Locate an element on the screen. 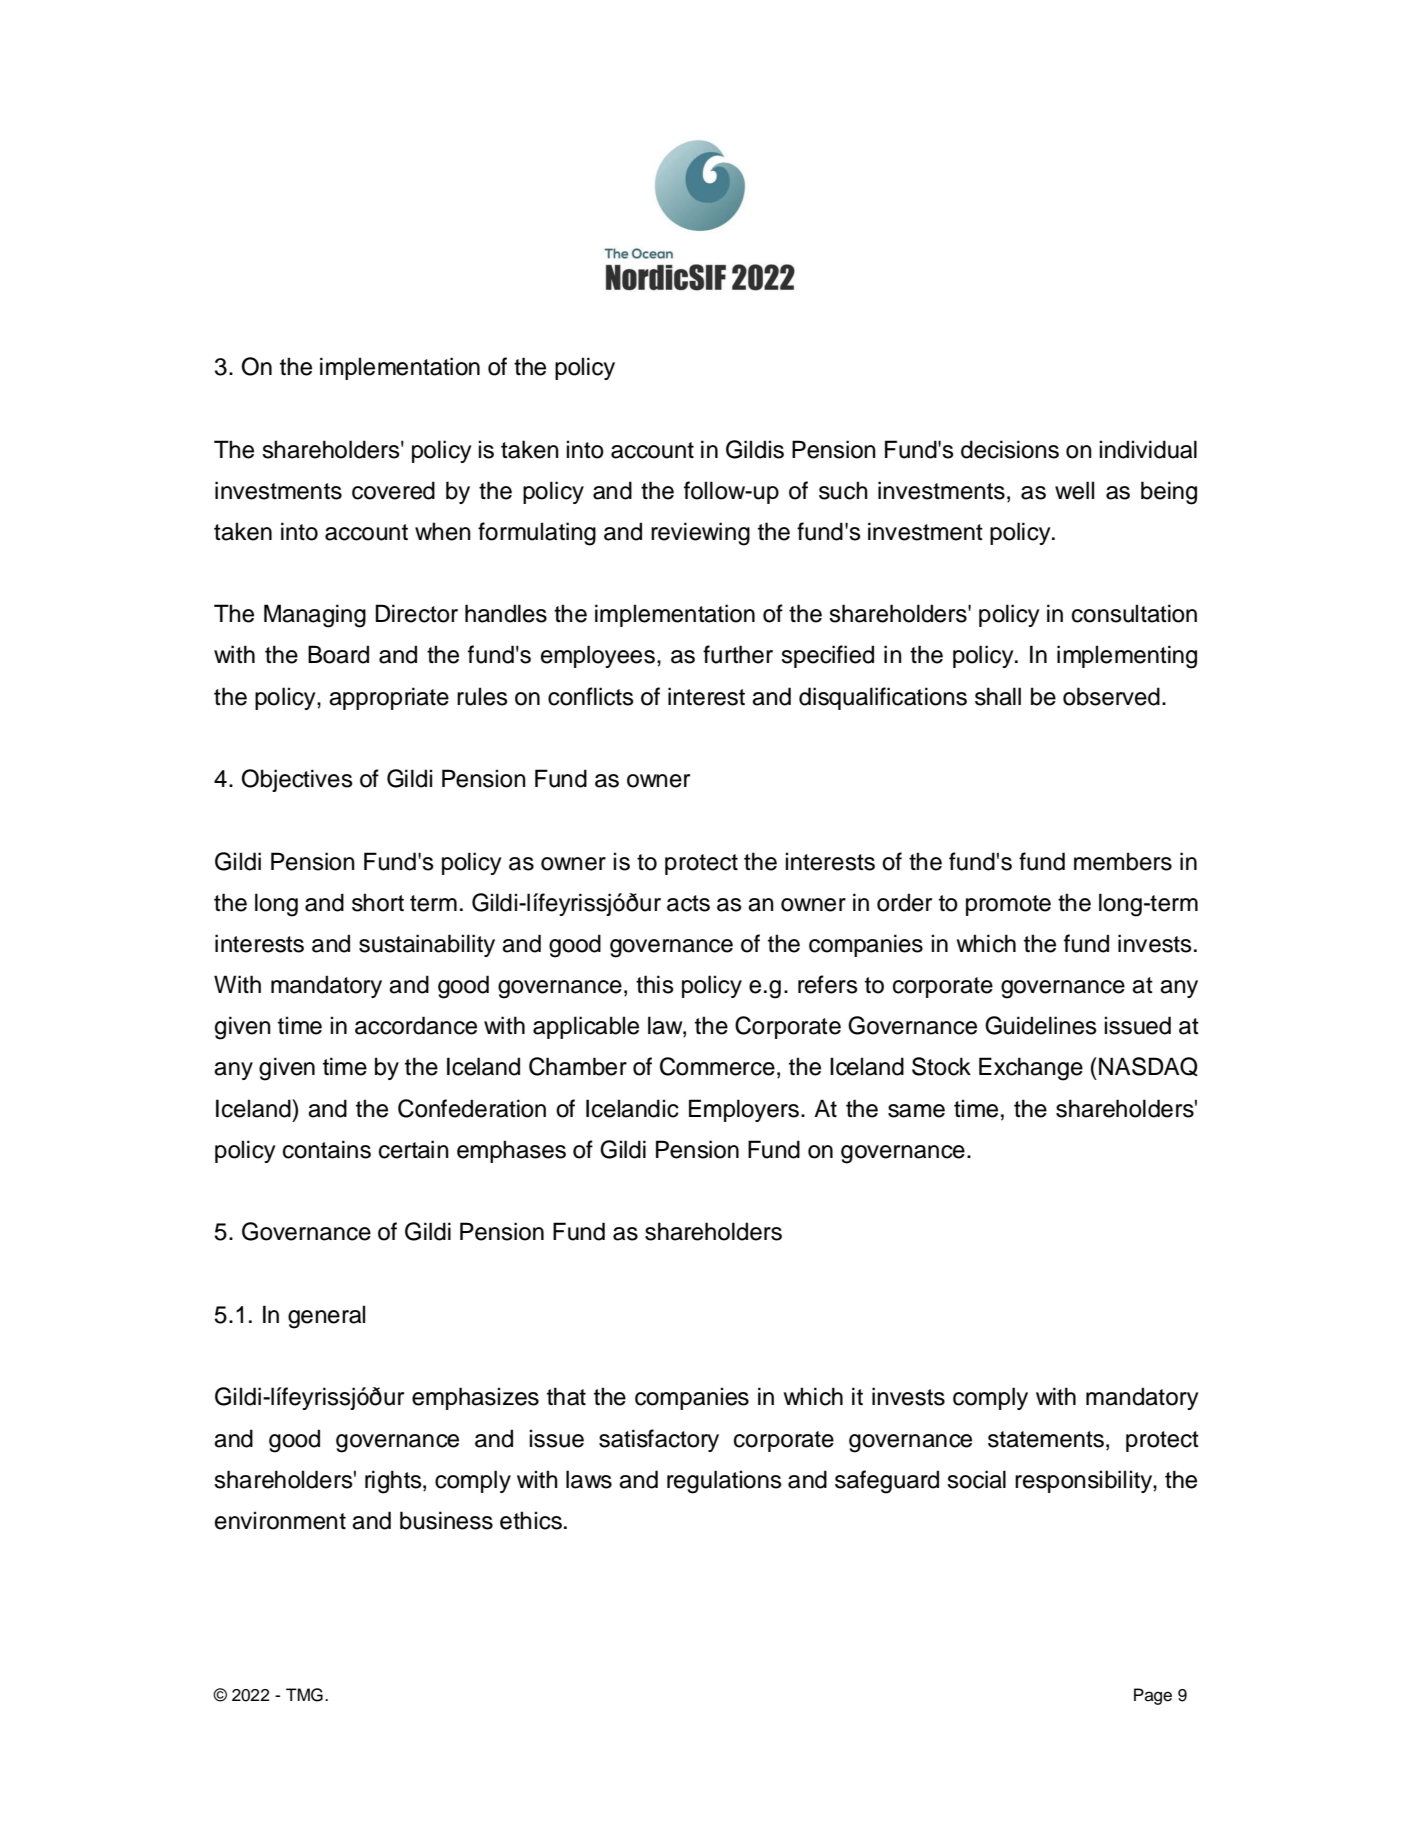  certain is located at coordinates (414, 1149).
